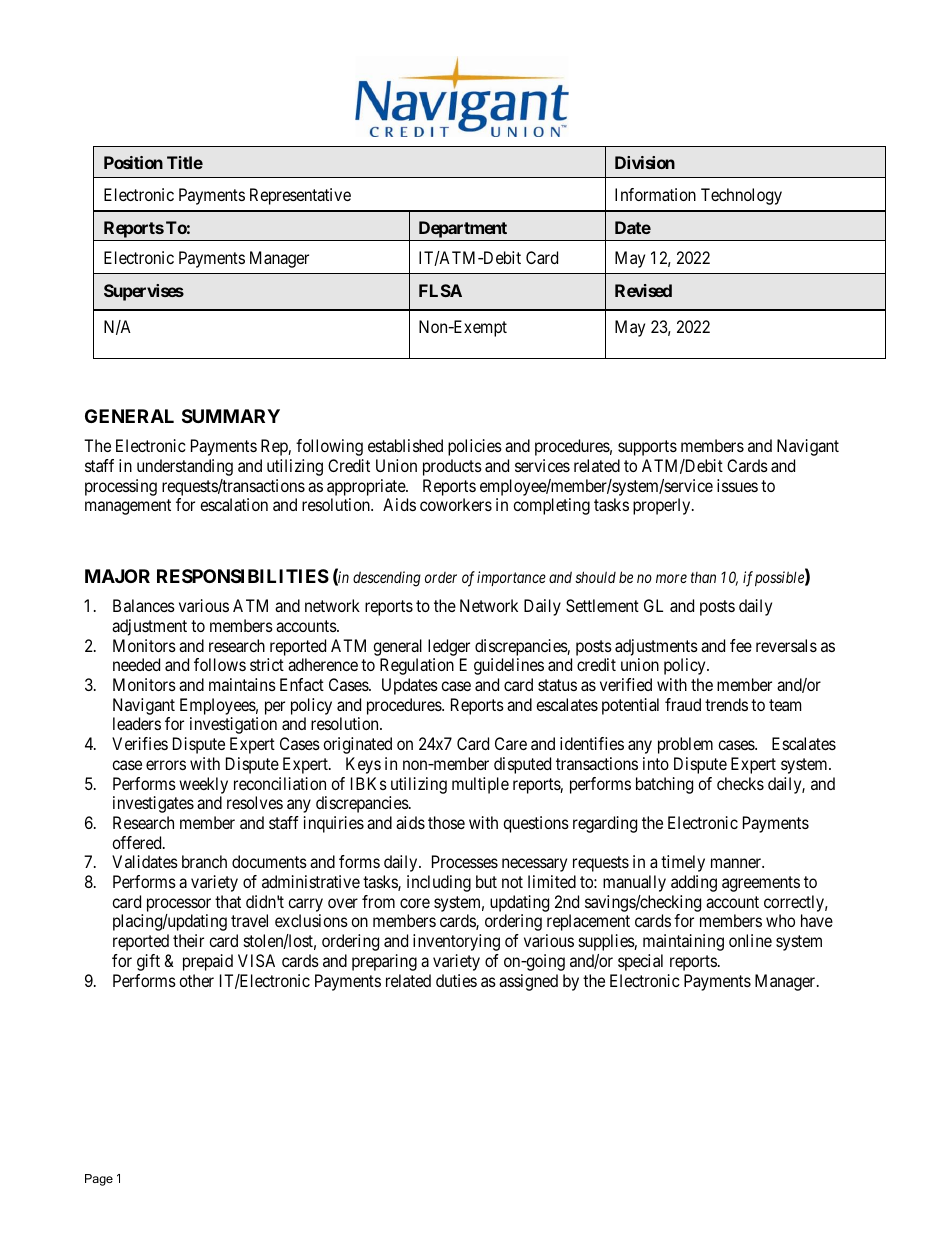 The width and height of the screenshot is (952, 1233). What do you see at coordinates (750, 940) in the screenshot?
I see `online` at bounding box center [750, 940].
